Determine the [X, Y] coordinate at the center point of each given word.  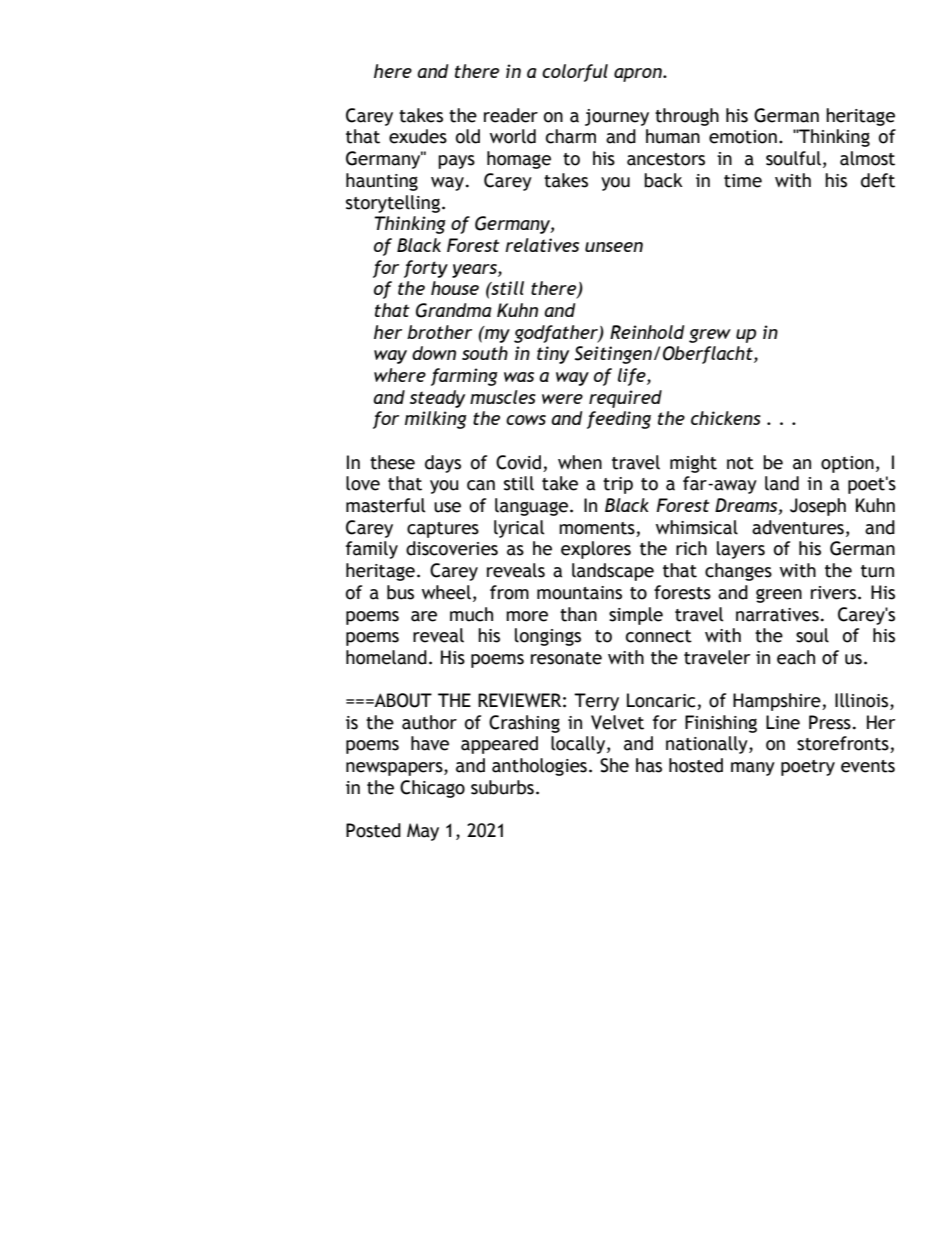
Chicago [432, 789]
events [868, 766]
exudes [418, 136]
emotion [743, 137]
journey [617, 117]
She [614, 765]
